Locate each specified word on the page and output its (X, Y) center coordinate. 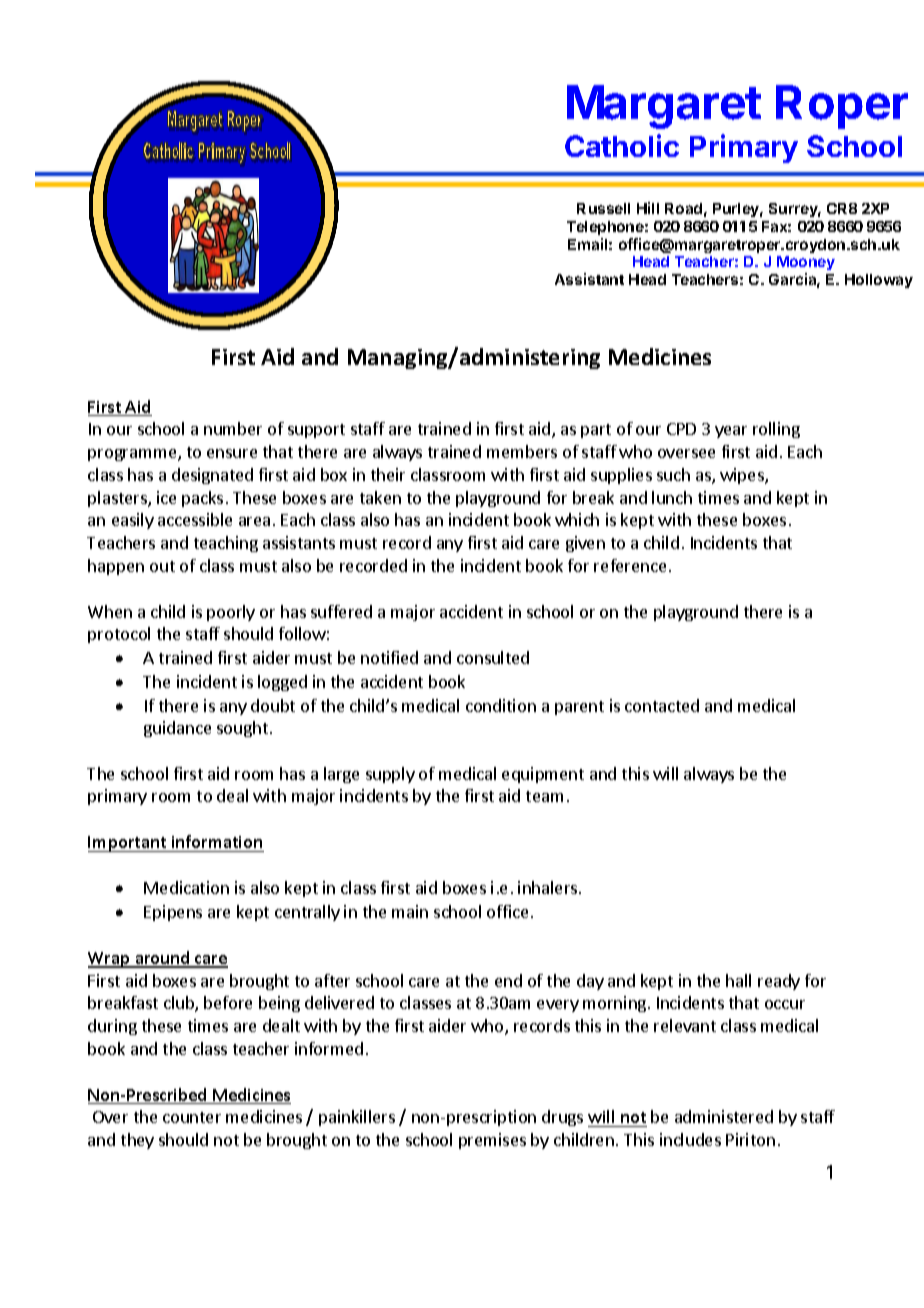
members (522, 451)
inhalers (549, 887)
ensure (232, 453)
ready (779, 982)
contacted (662, 705)
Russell (603, 208)
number (233, 428)
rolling (776, 430)
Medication (186, 887)
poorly (231, 613)
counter (192, 1117)
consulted (493, 657)
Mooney (806, 265)
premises (492, 1141)
